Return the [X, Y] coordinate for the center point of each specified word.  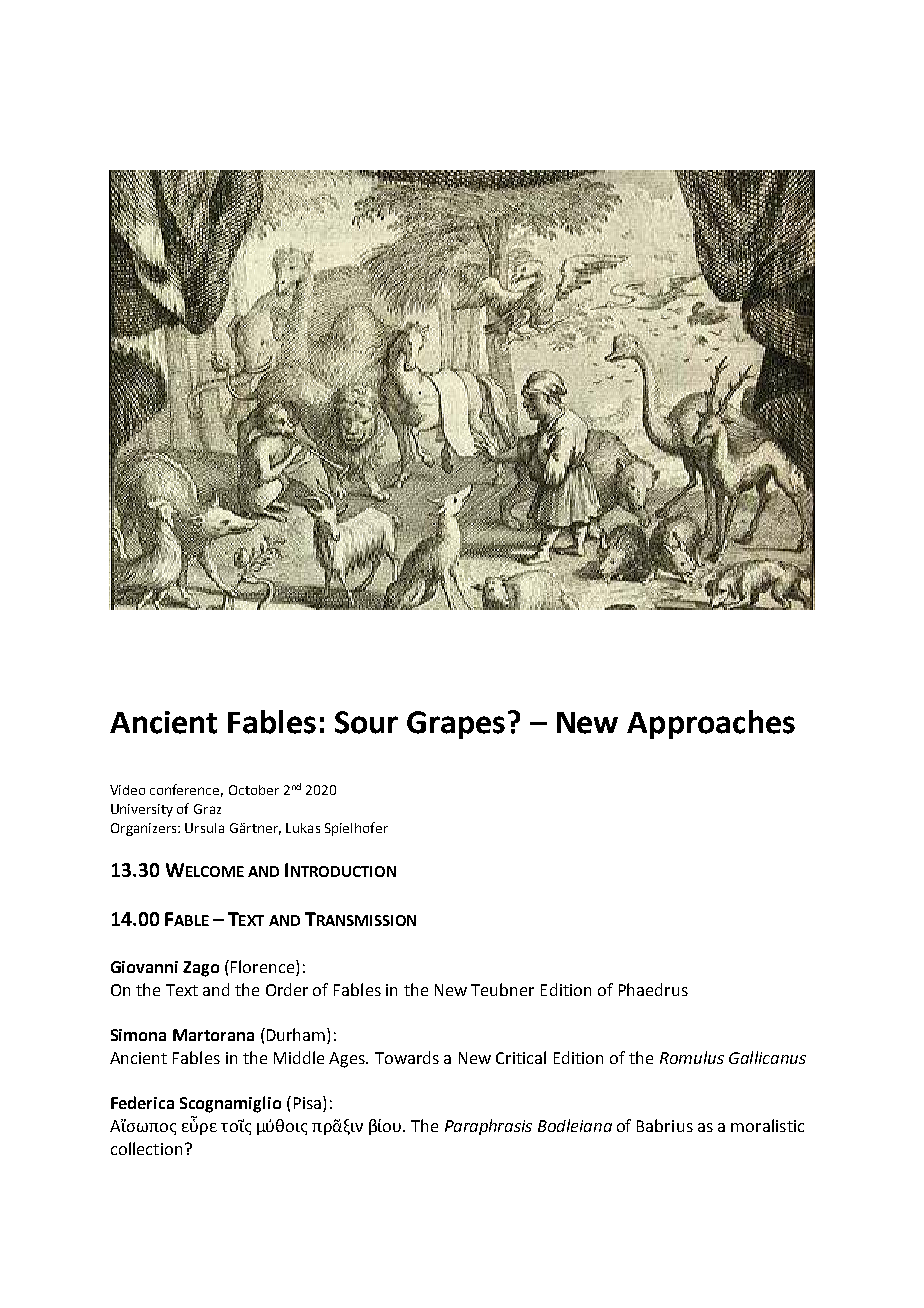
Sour [366, 722]
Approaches [711, 724]
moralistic [767, 1125]
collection [146, 1148]
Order [287, 989]
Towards [407, 1057]
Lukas [303, 828]
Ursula [204, 828]
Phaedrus [653, 989]
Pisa [307, 1103]
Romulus [692, 1057]
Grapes [456, 725]
